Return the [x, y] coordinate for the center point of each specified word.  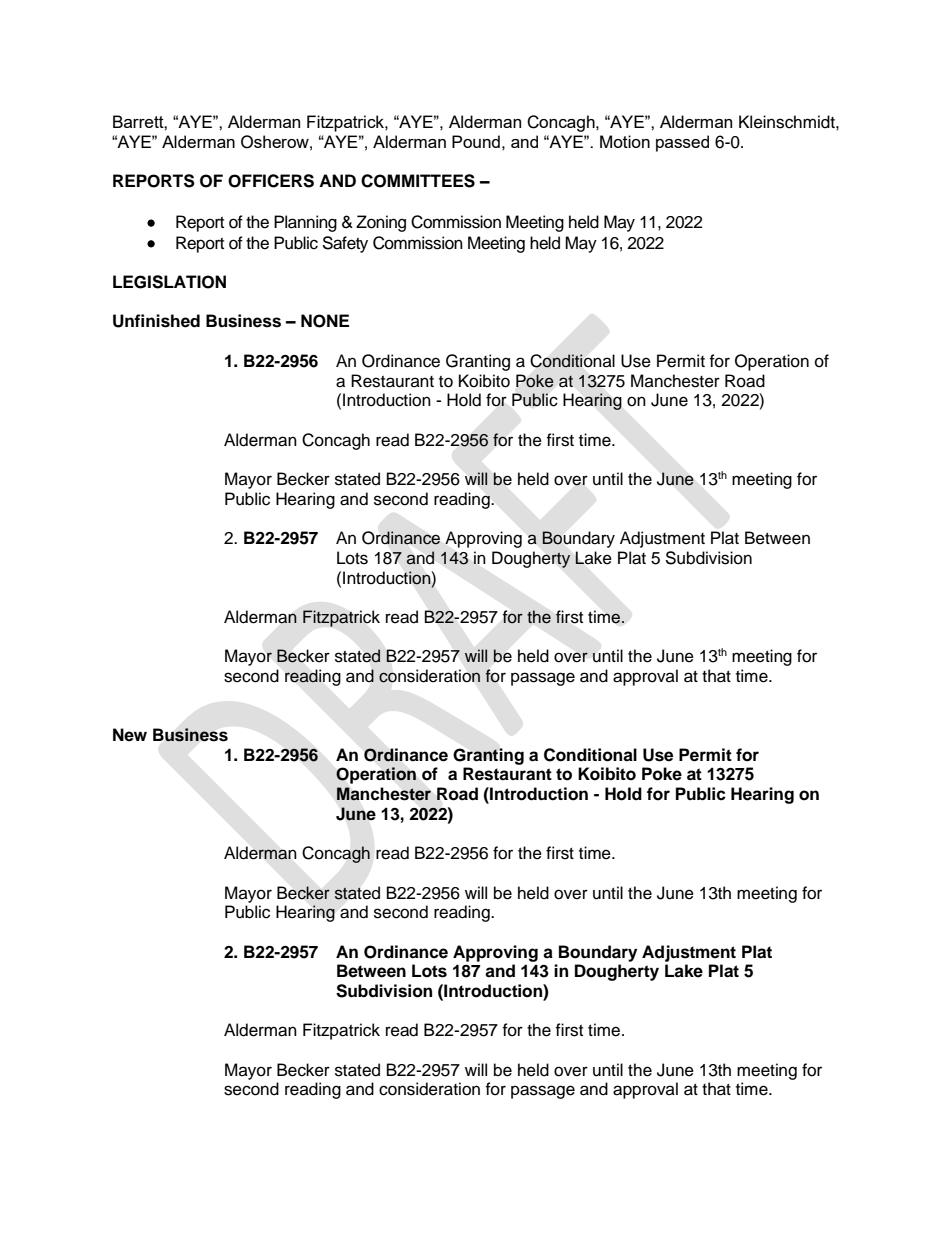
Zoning [381, 223]
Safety [345, 244]
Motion [625, 141]
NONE [325, 321]
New [130, 735]
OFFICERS [271, 181]
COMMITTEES [418, 181]
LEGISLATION [169, 282]
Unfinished [156, 321]
